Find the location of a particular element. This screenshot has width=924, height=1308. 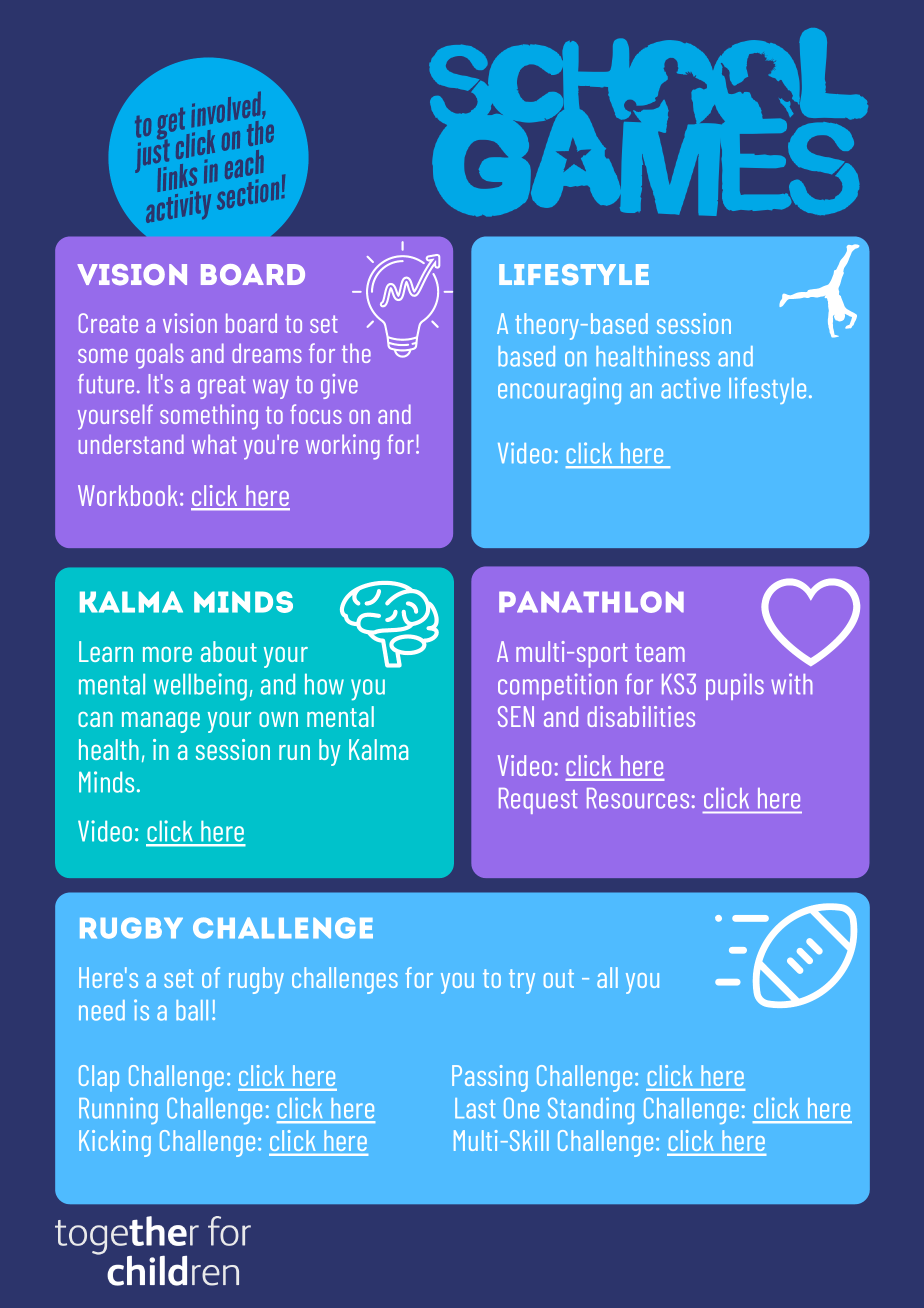

Standing is located at coordinates (591, 1110).
